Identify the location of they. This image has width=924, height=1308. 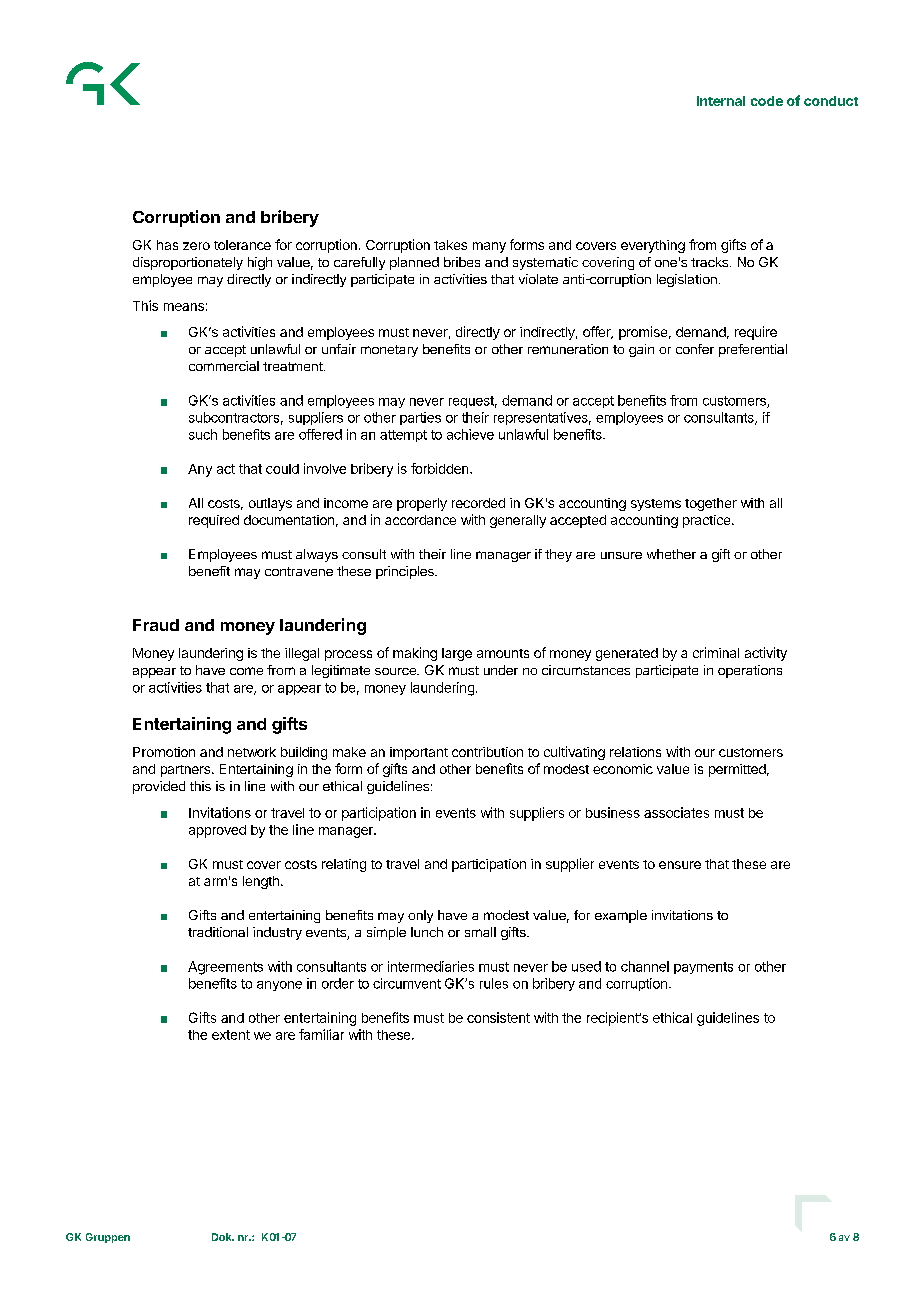
(558, 555).
